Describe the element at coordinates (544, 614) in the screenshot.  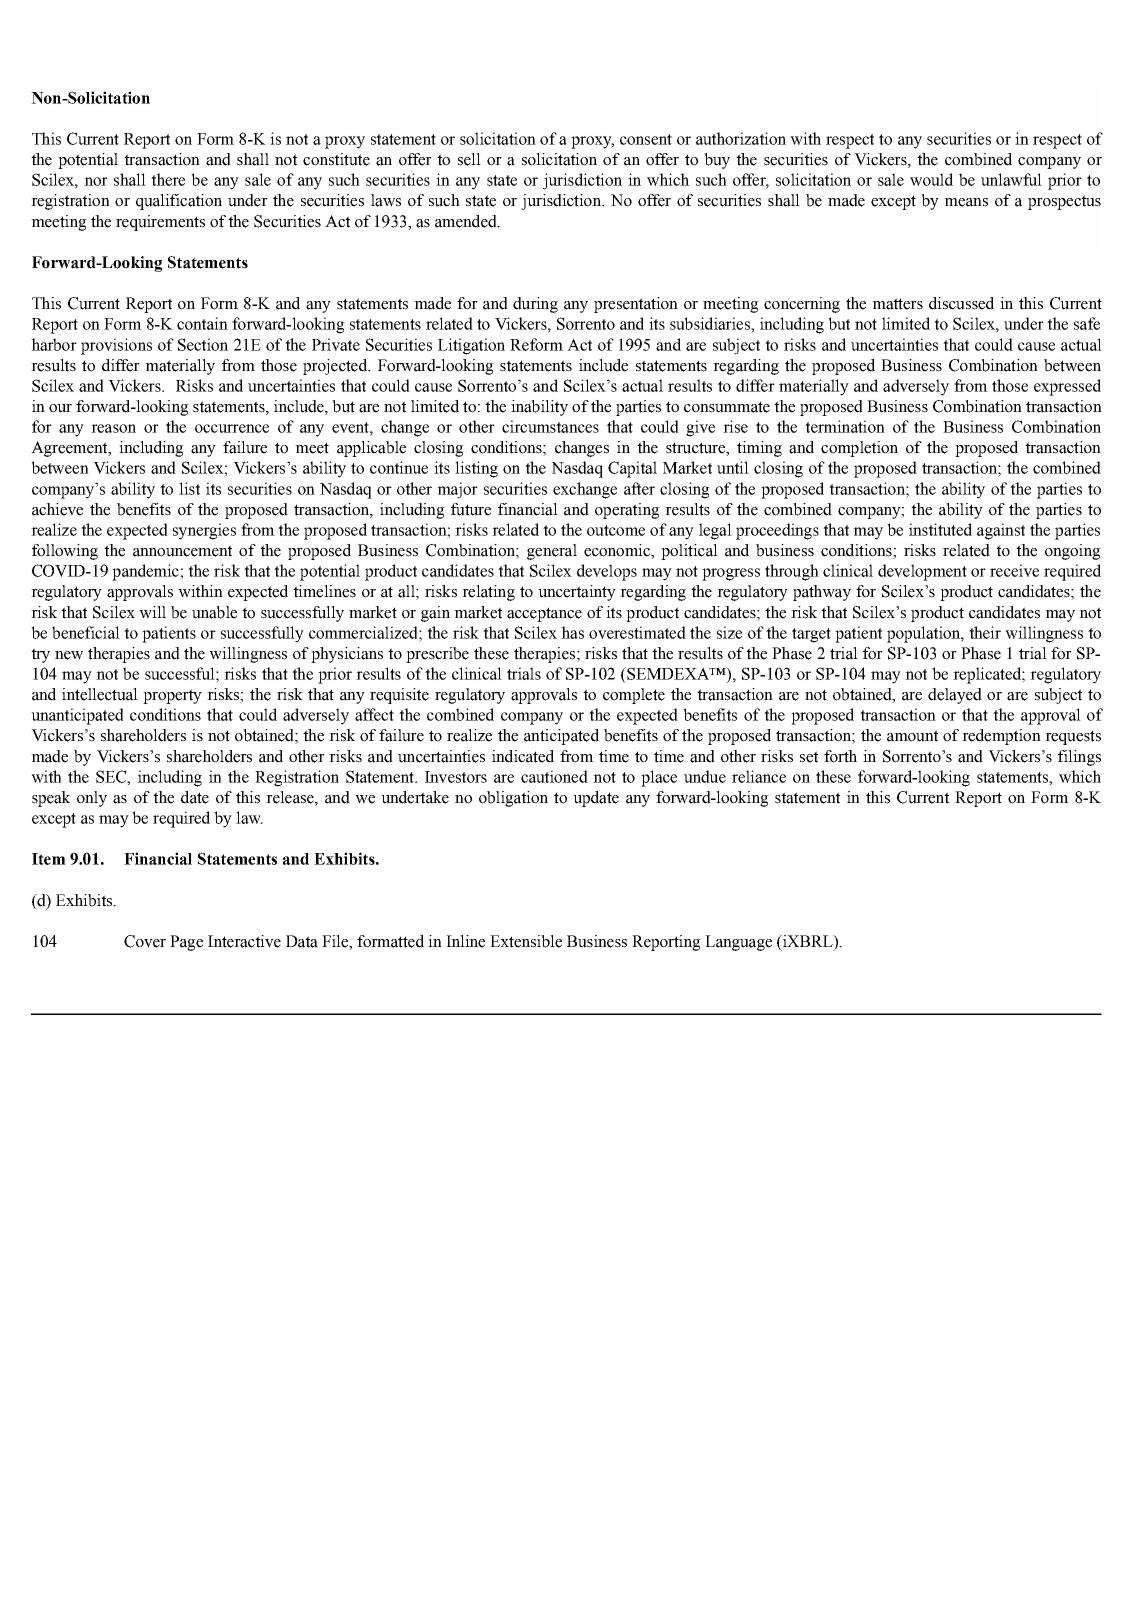
I see `acceptance` at that location.
